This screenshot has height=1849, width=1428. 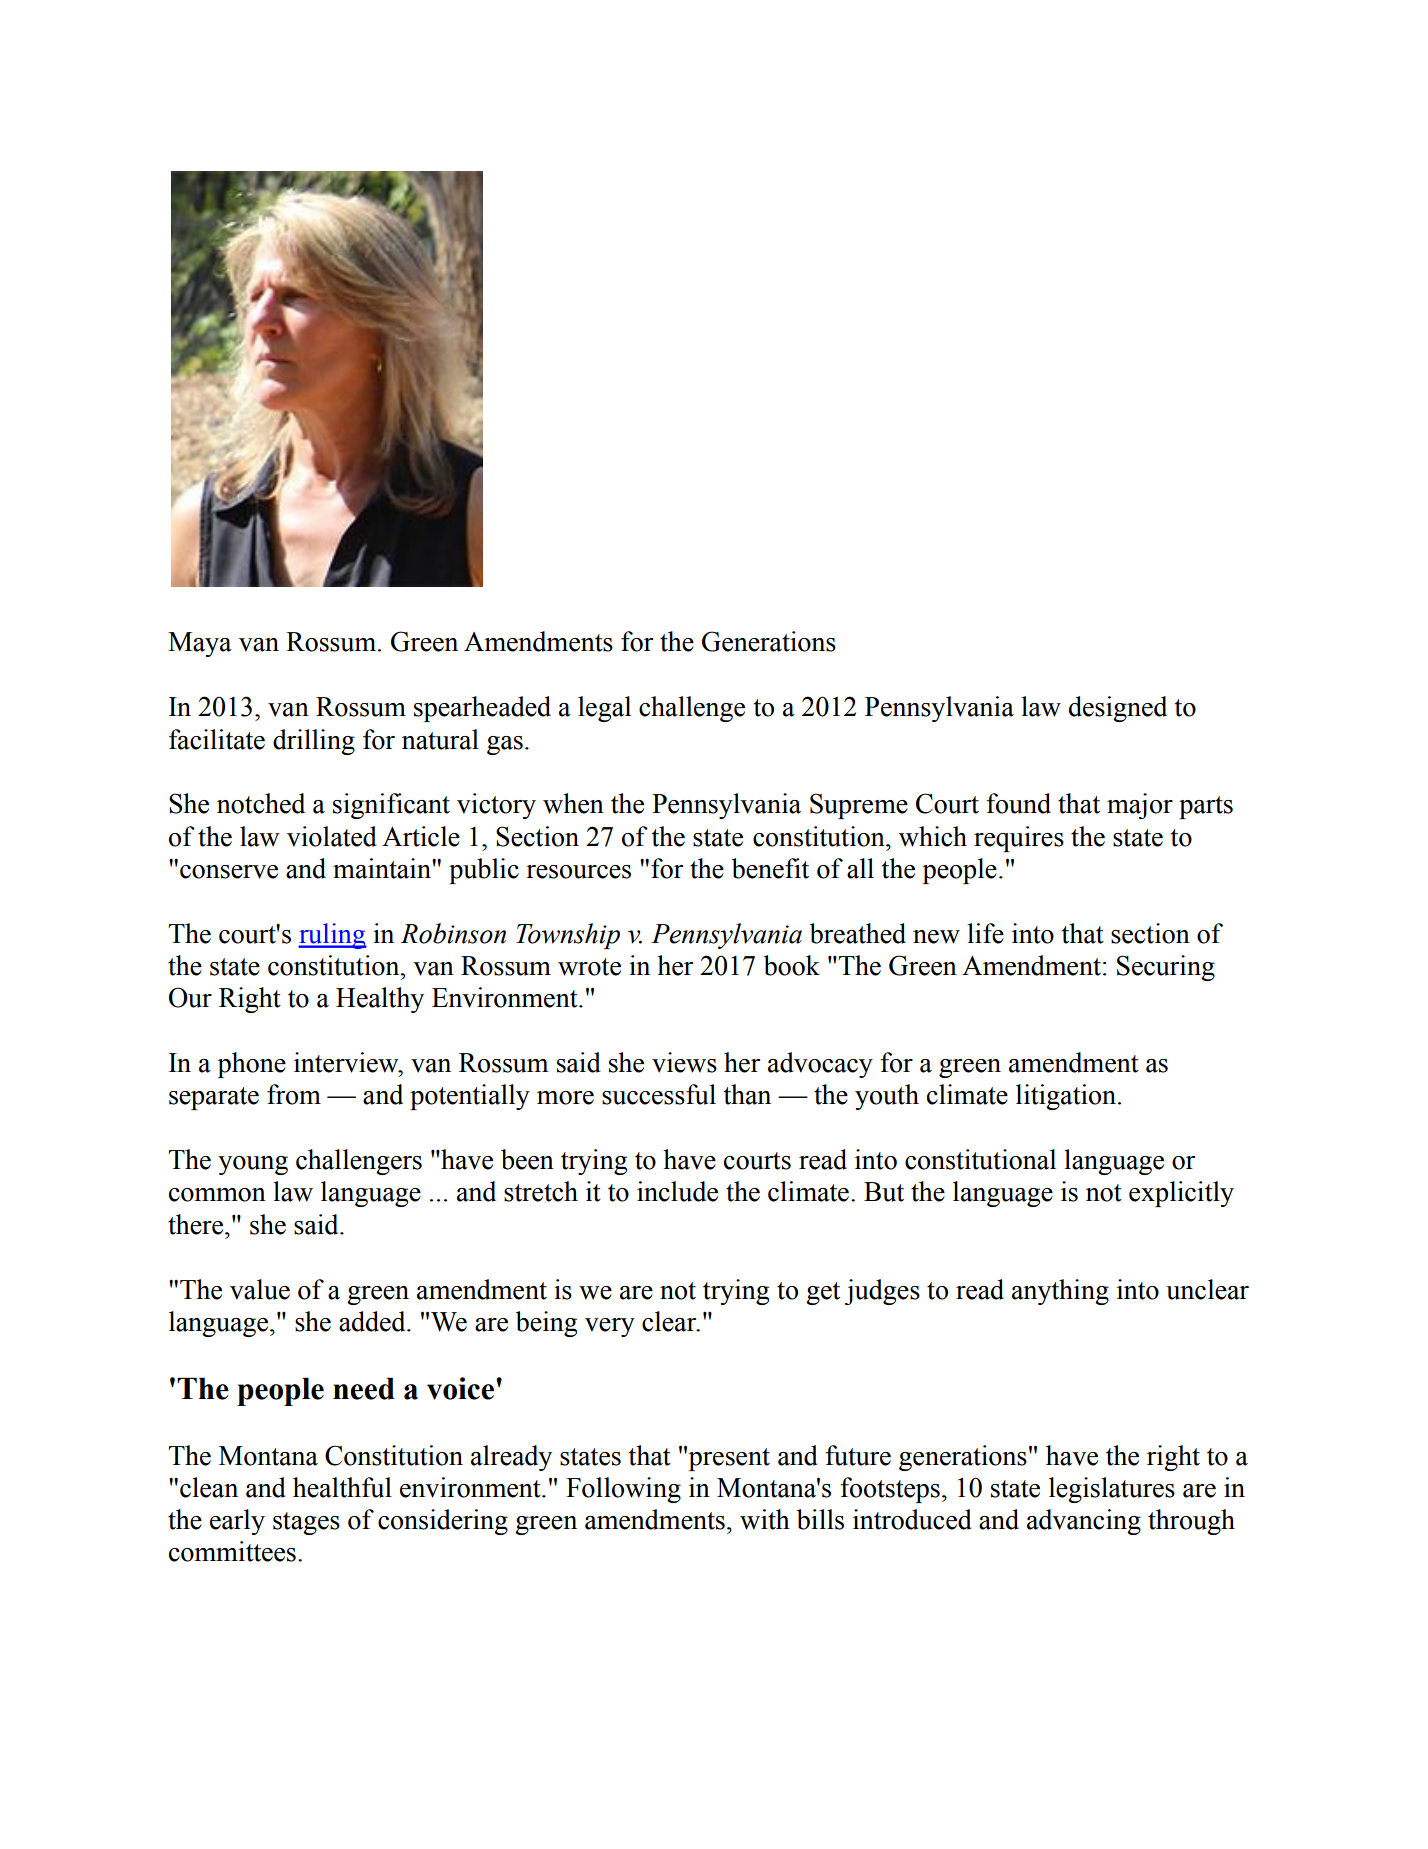 What do you see at coordinates (200, 644) in the screenshot?
I see `Maya` at bounding box center [200, 644].
